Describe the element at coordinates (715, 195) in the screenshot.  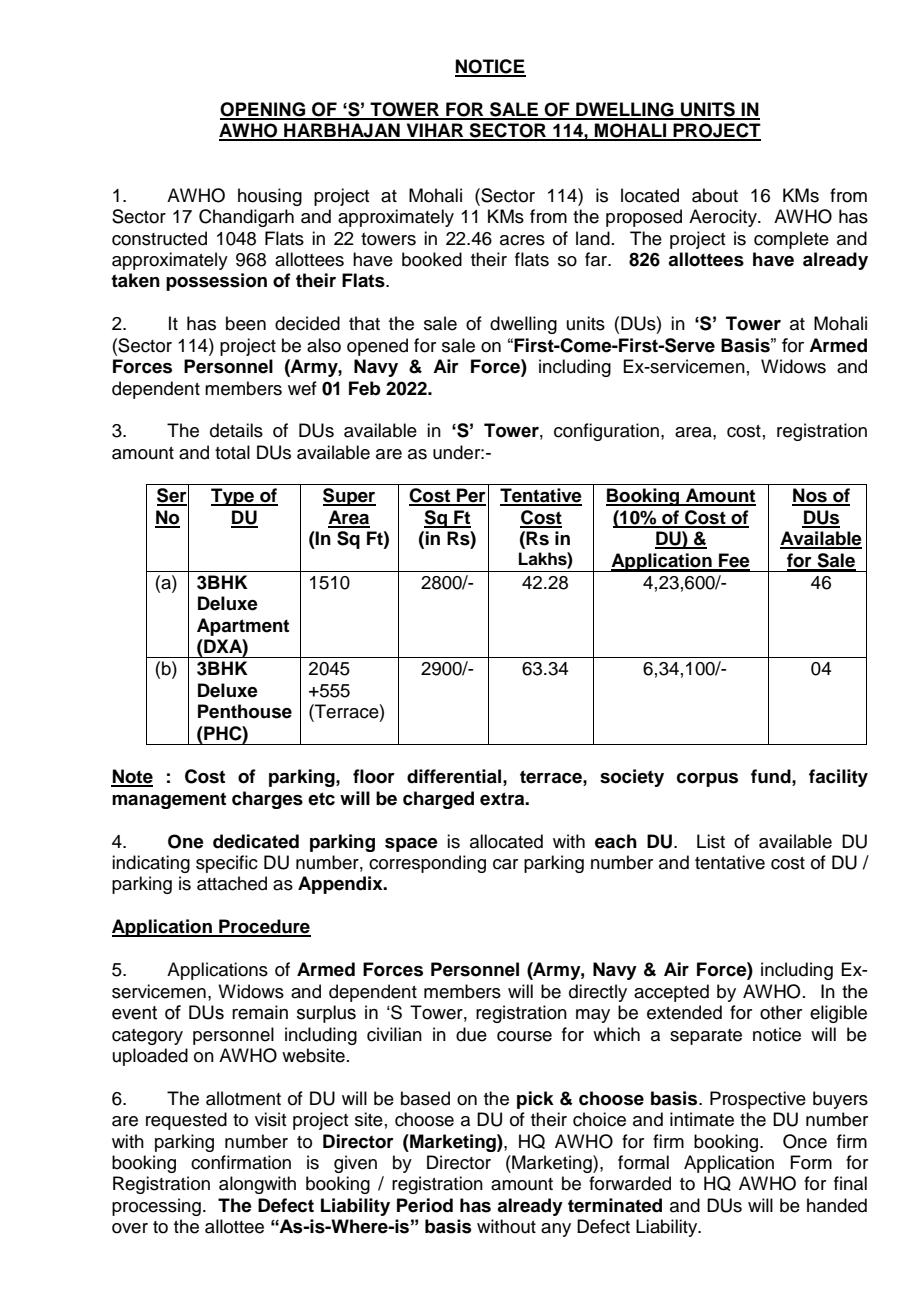
I see `about` at that location.
